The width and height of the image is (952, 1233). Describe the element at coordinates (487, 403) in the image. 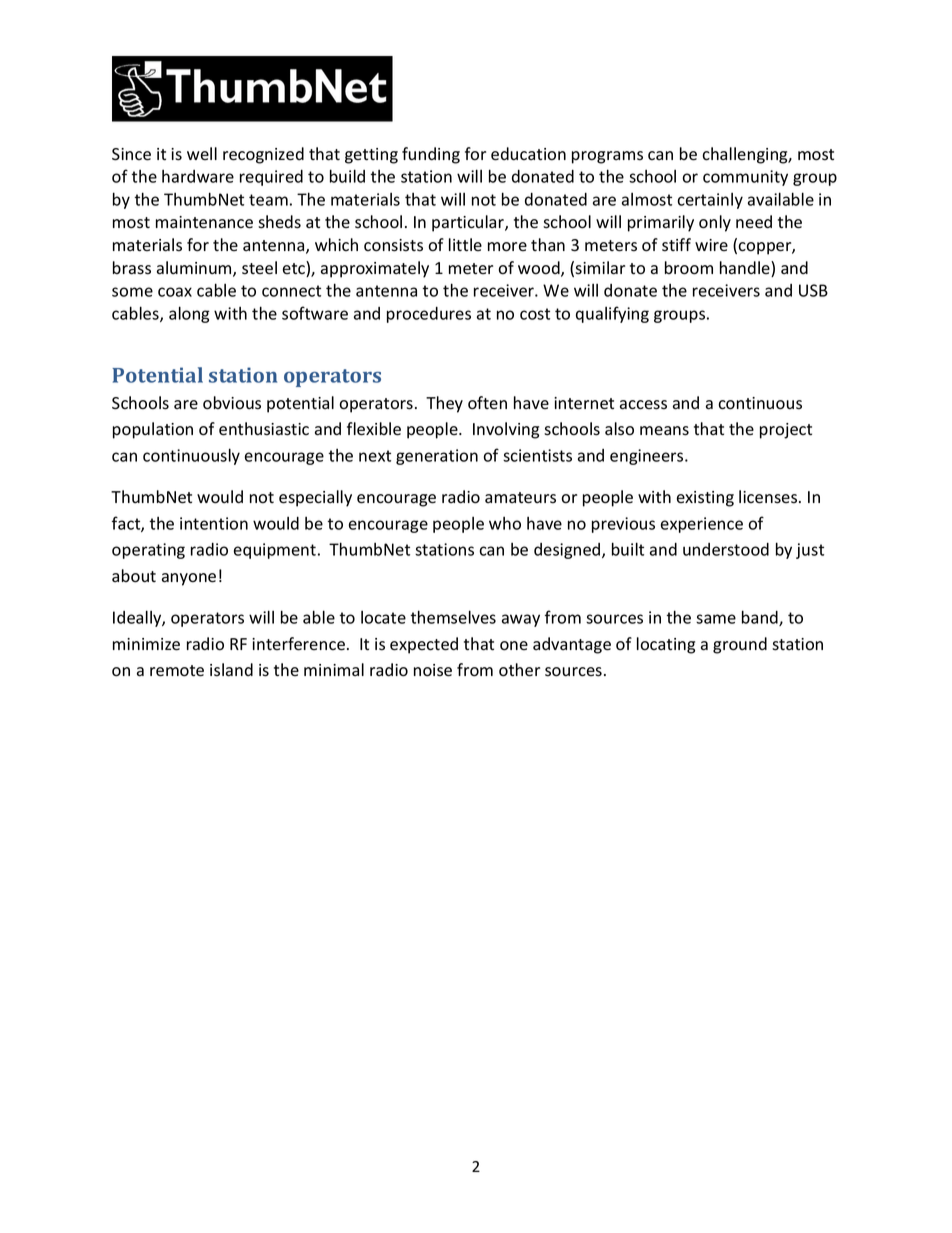

I see `often` at that location.
